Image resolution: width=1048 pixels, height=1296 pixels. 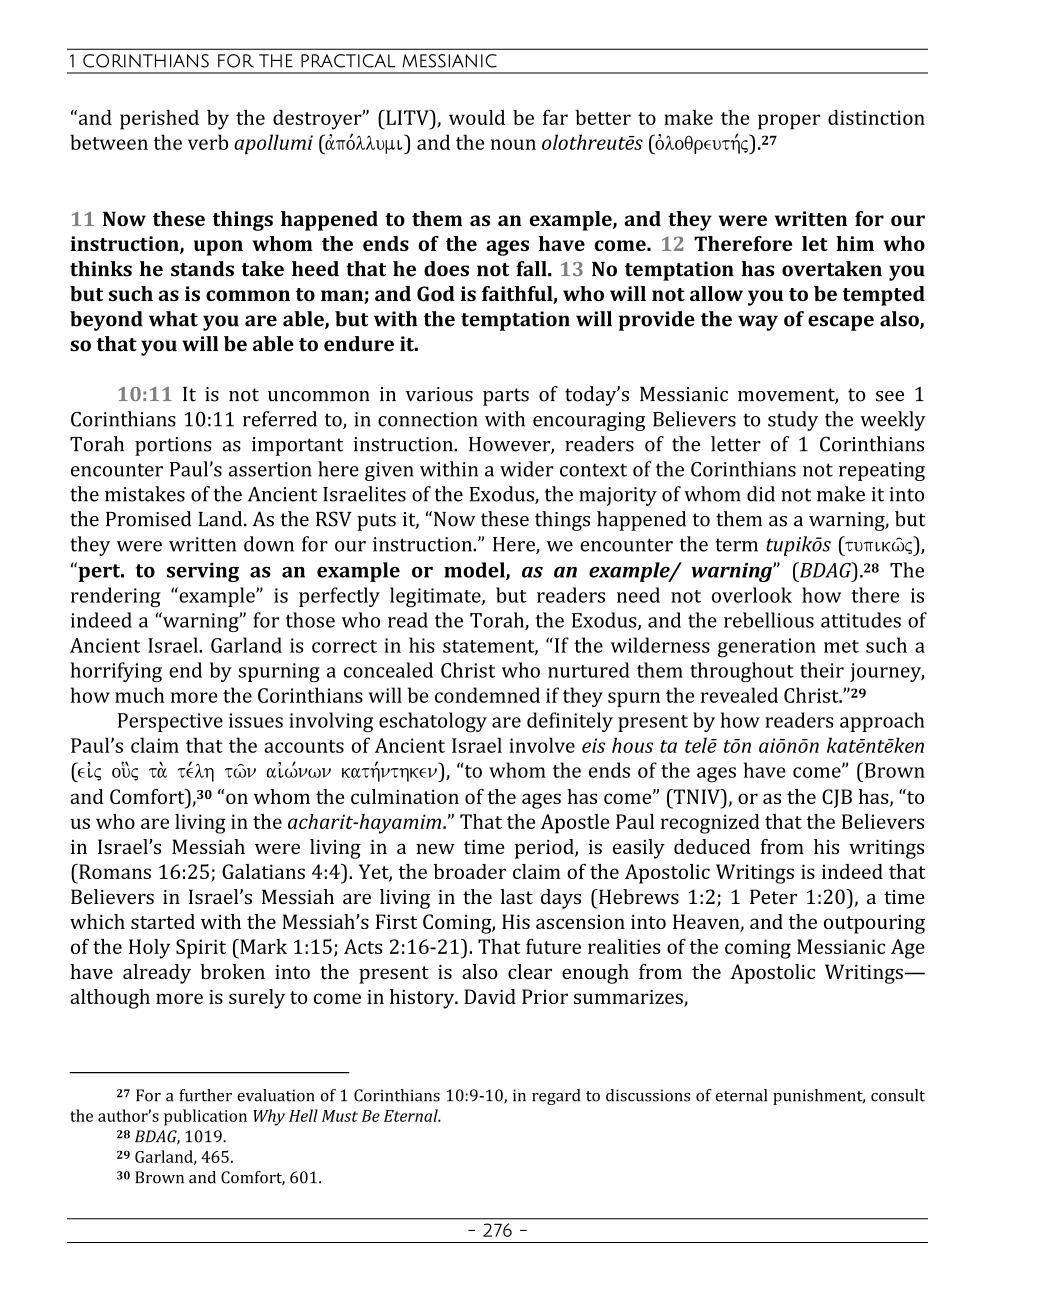 I want to click on further, so click(x=205, y=1095).
